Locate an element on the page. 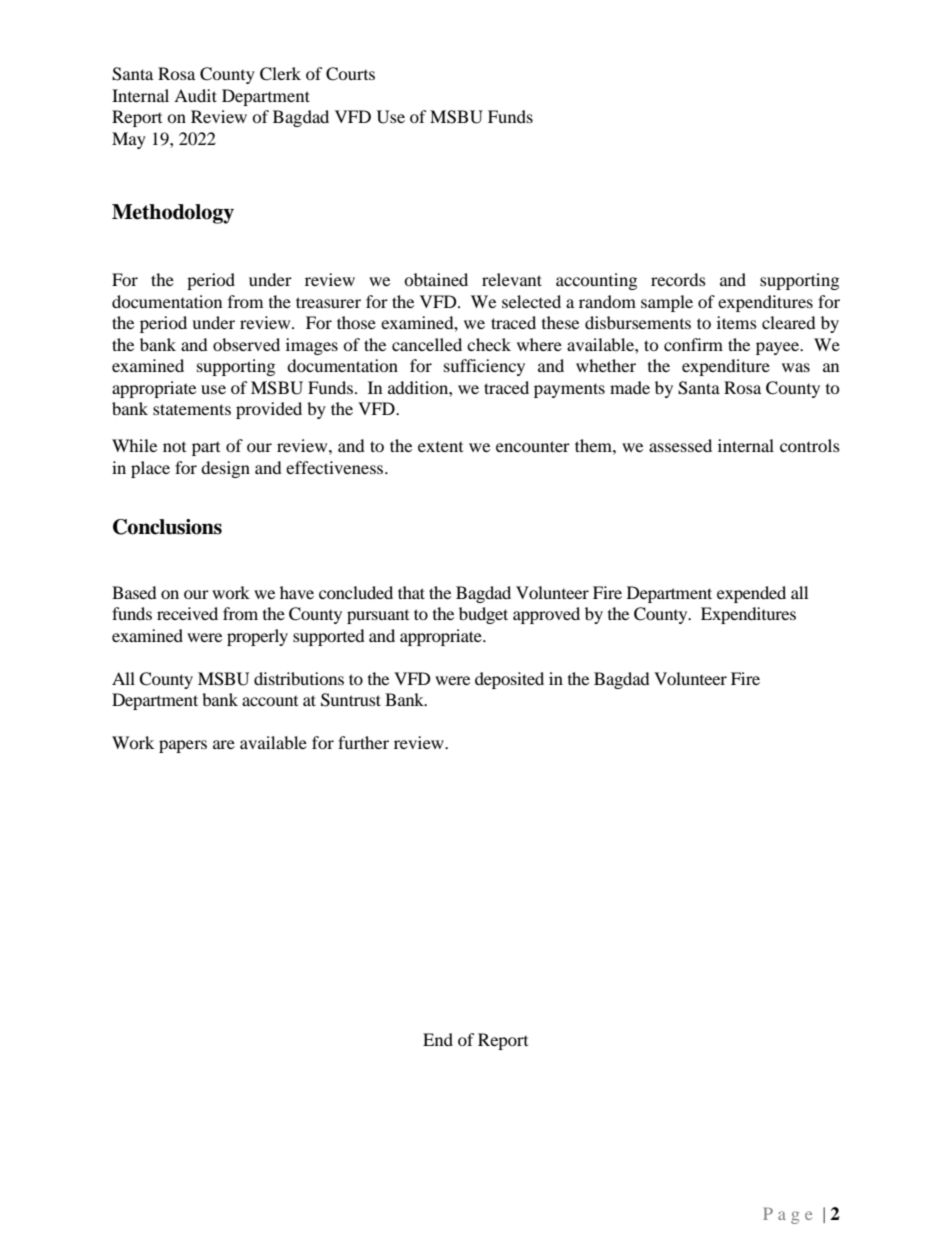 The height and width of the page is (1233, 952). Audit is located at coordinates (195, 95).
